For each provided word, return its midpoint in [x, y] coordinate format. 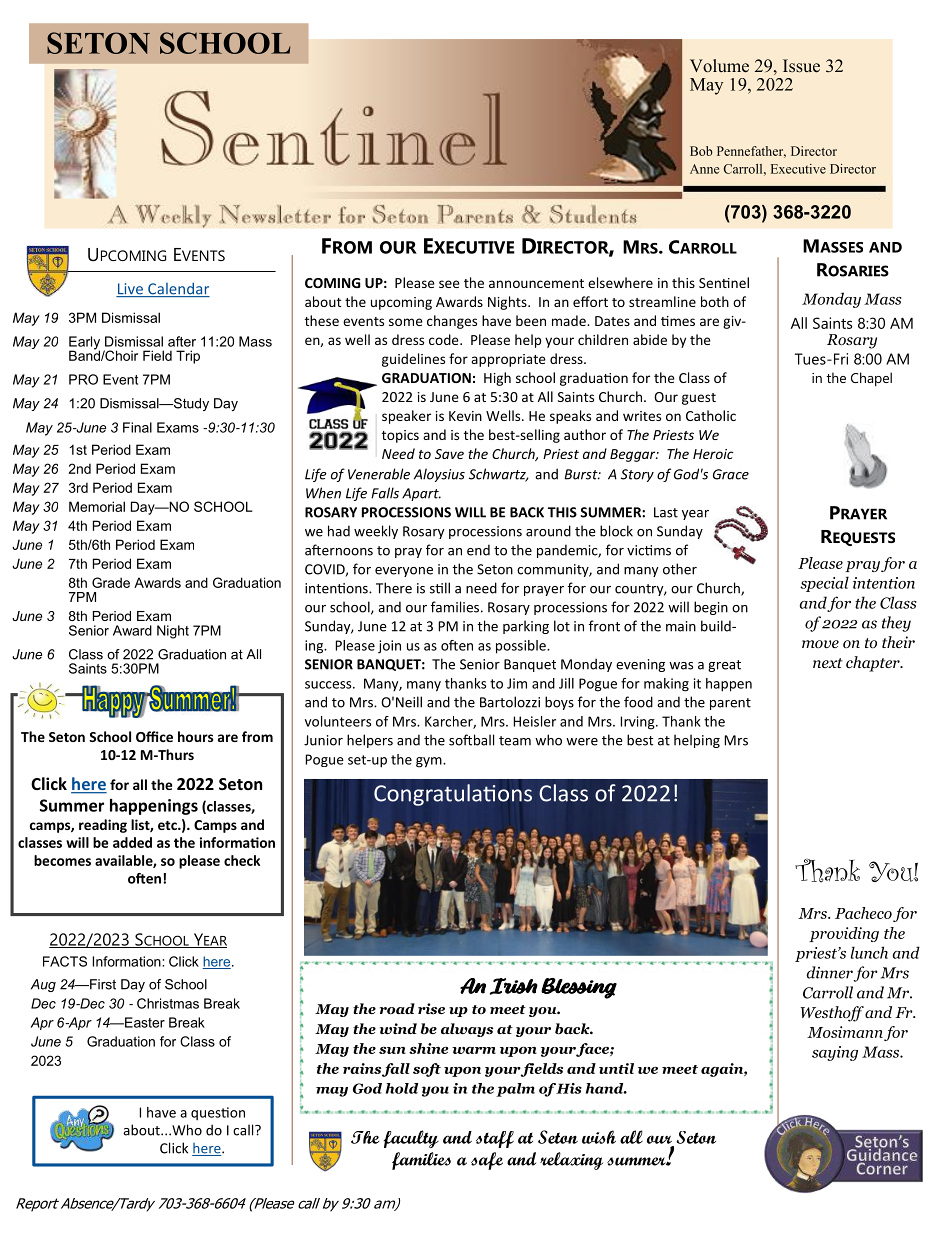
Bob [701, 151]
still [440, 588]
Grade [111, 582]
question [218, 1113]
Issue [801, 66]
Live [130, 290]
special [824, 584]
